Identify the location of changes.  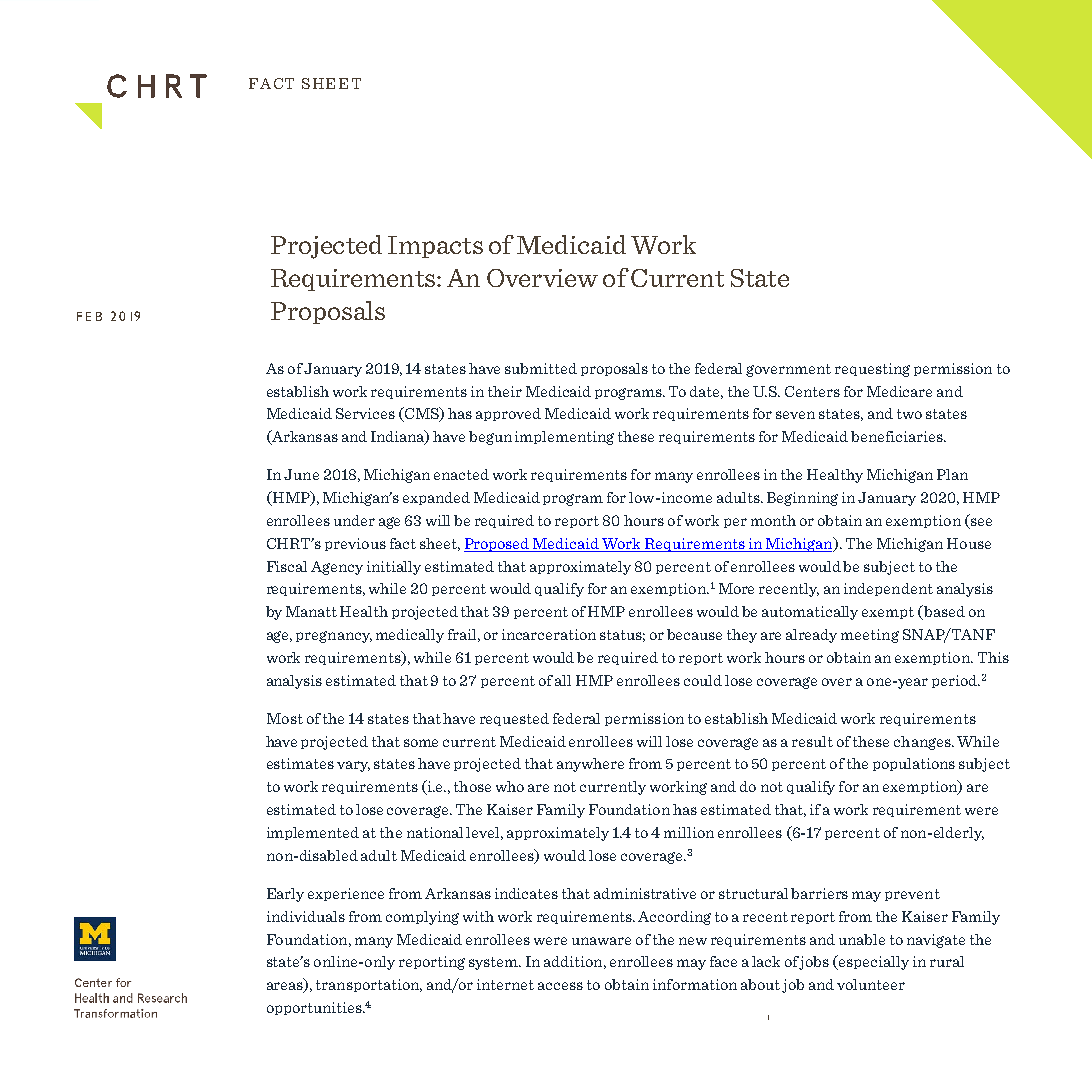
(923, 743).
